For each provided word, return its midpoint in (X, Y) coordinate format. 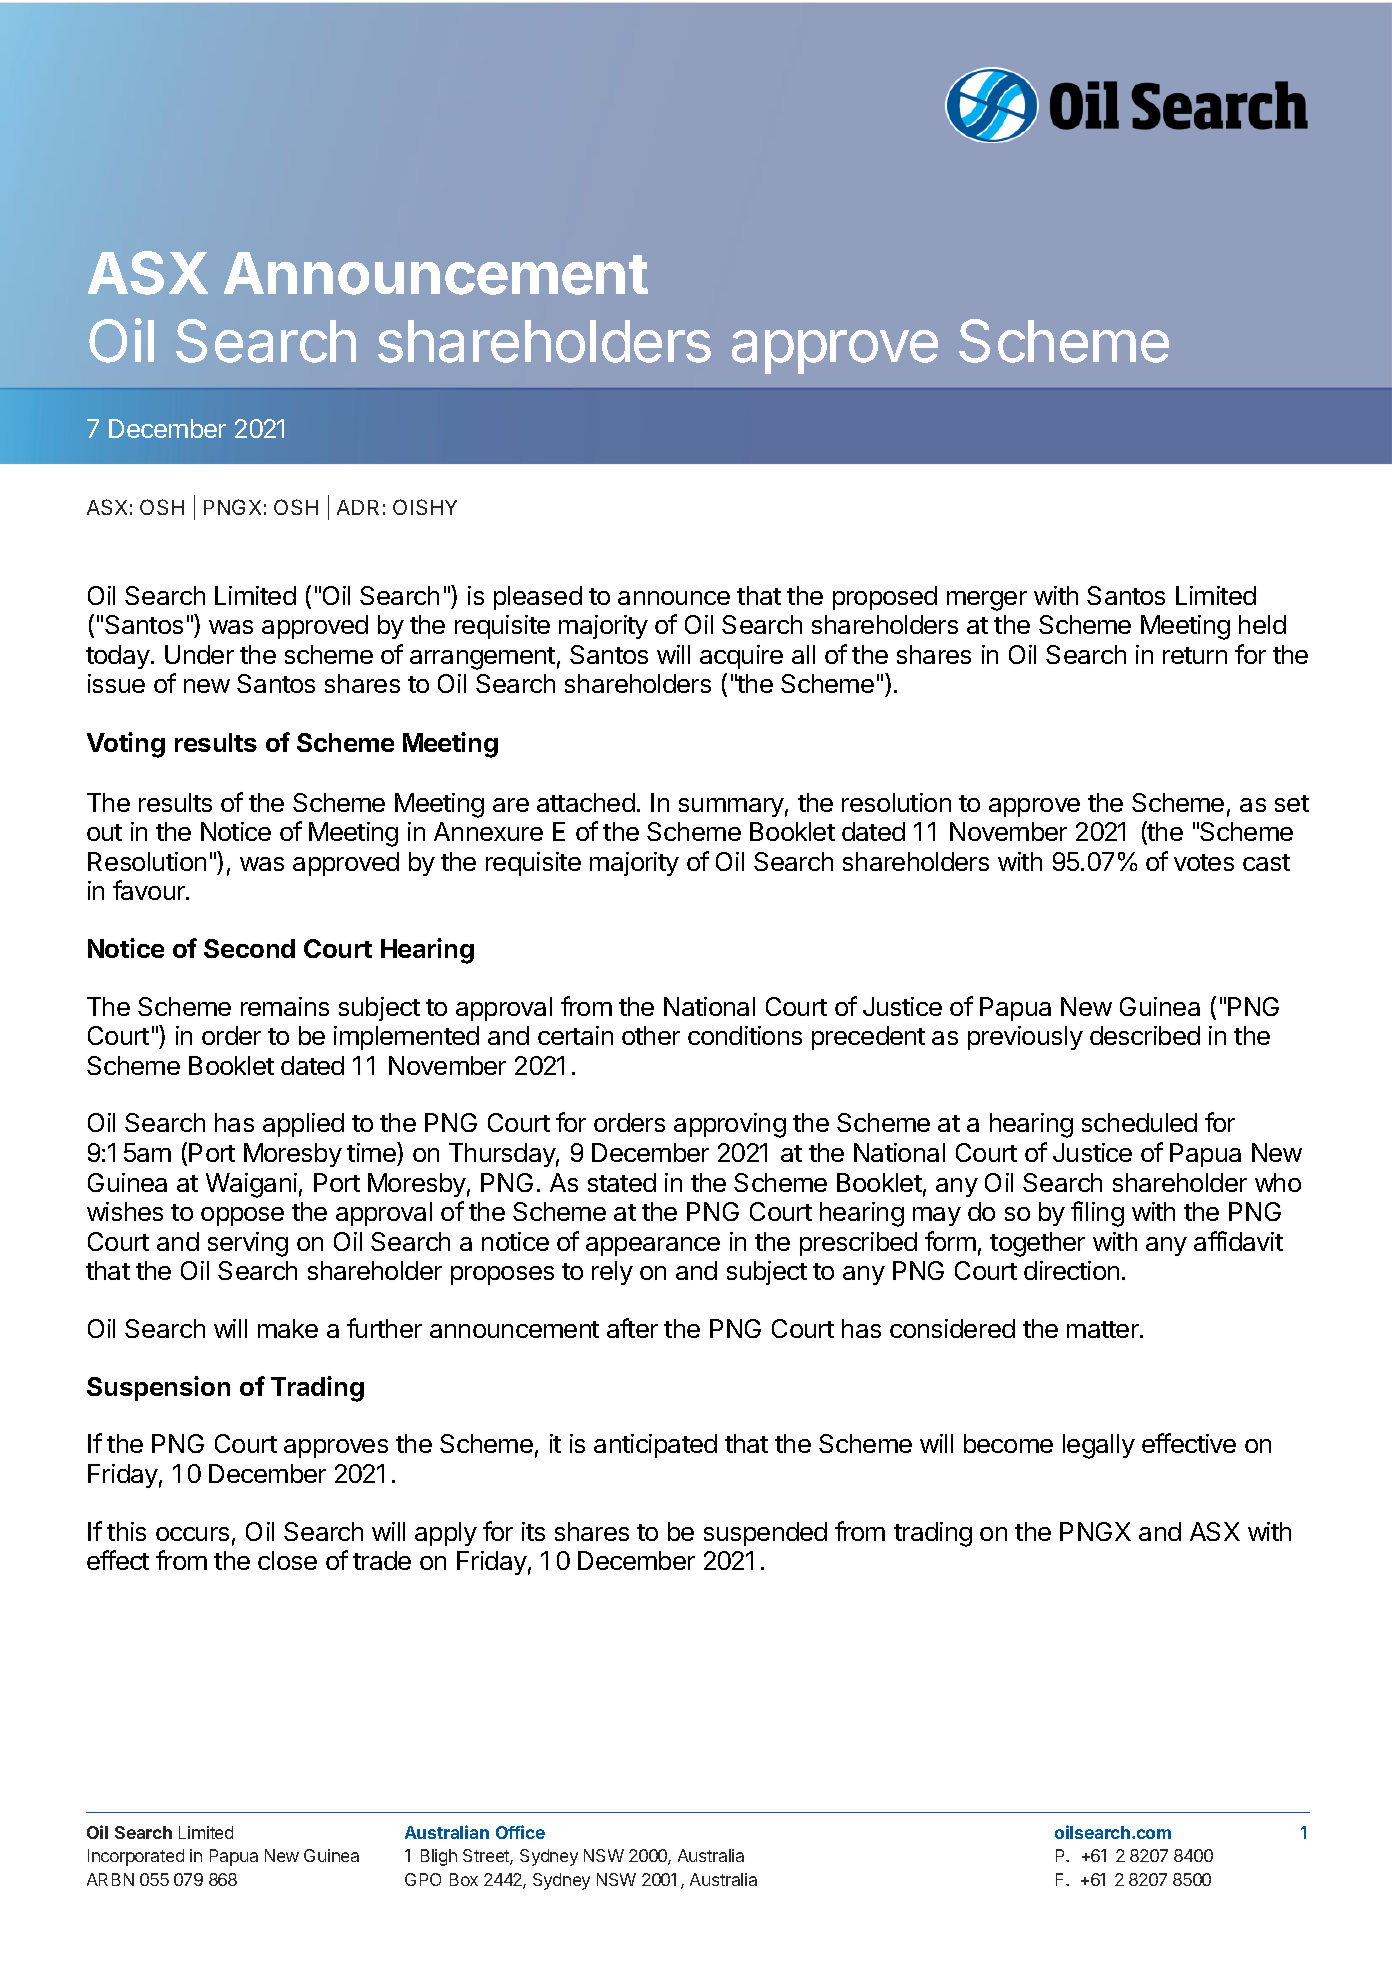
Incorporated (136, 1857)
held (1262, 624)
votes (1204, 862)
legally (1099, 1446)
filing (1097, 1214)
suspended (765, 1534)
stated (622, 1182)
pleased (538, 598)
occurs (192, 1534)
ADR (358, 507)
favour (150, 890)
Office (520, 1832)
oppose (242, 1216)
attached (586, 802)
